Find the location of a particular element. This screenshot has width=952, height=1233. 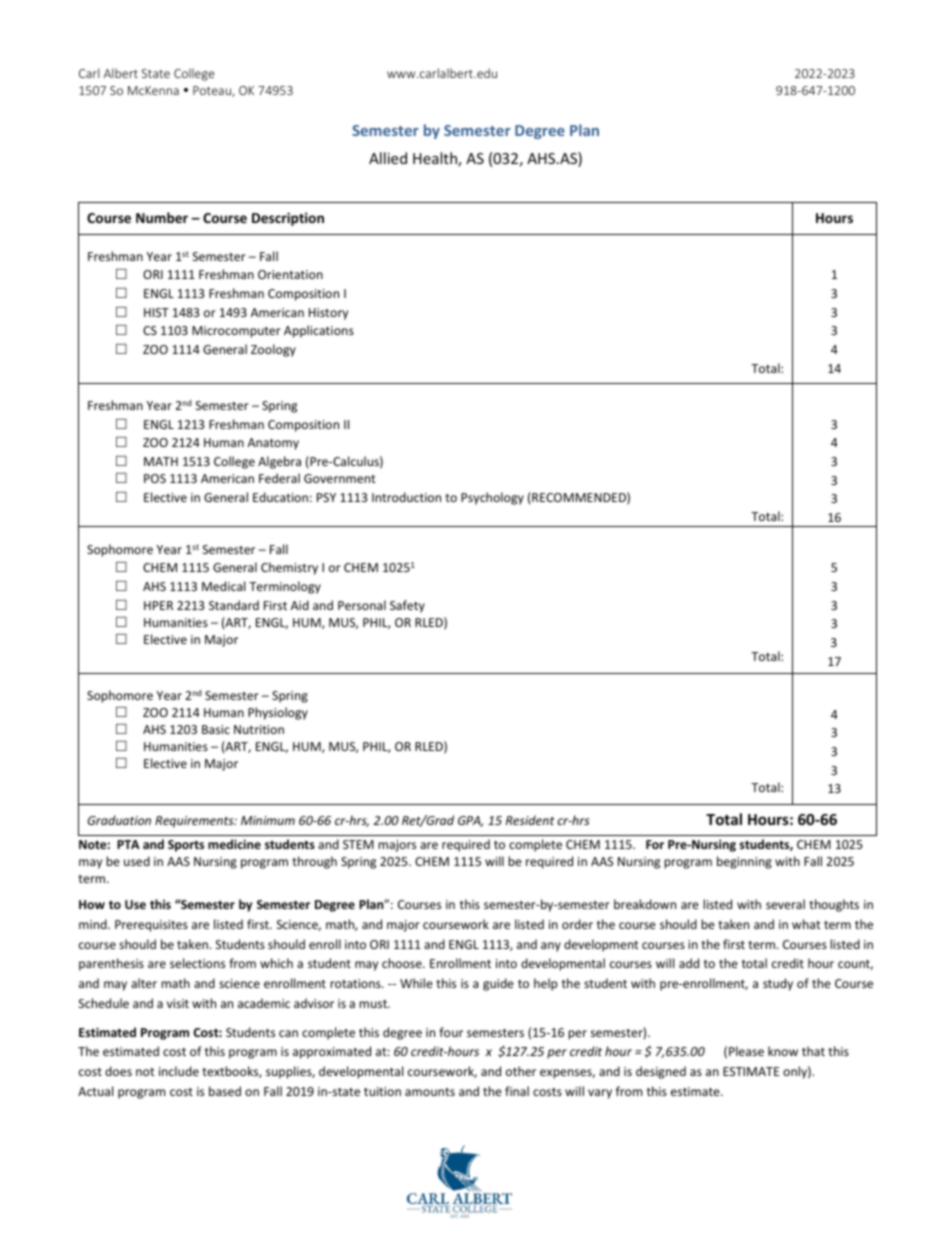

Description is located at coordinates (288, 219).
